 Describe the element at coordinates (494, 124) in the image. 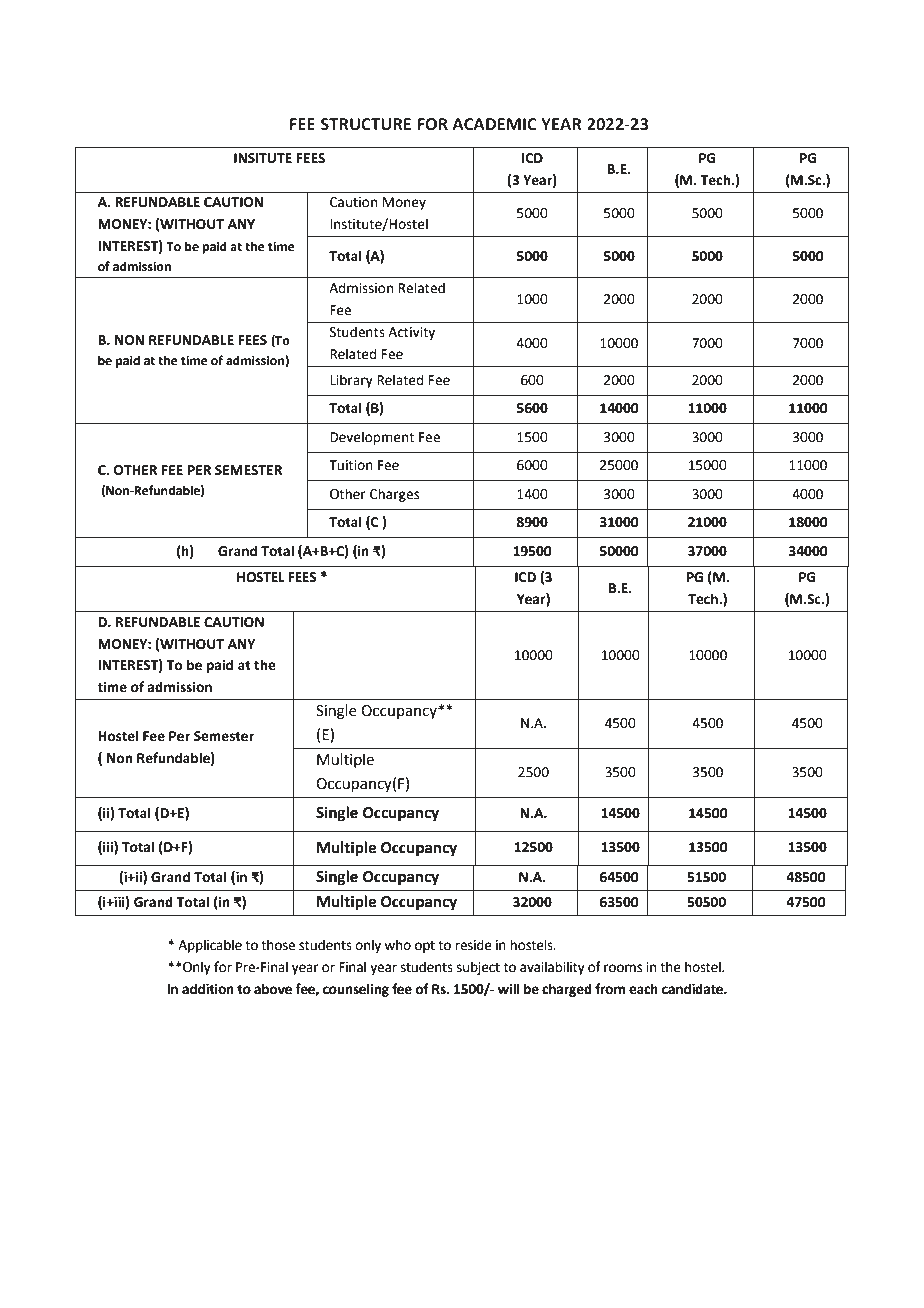

I see `ACADEMIC` at that location.
